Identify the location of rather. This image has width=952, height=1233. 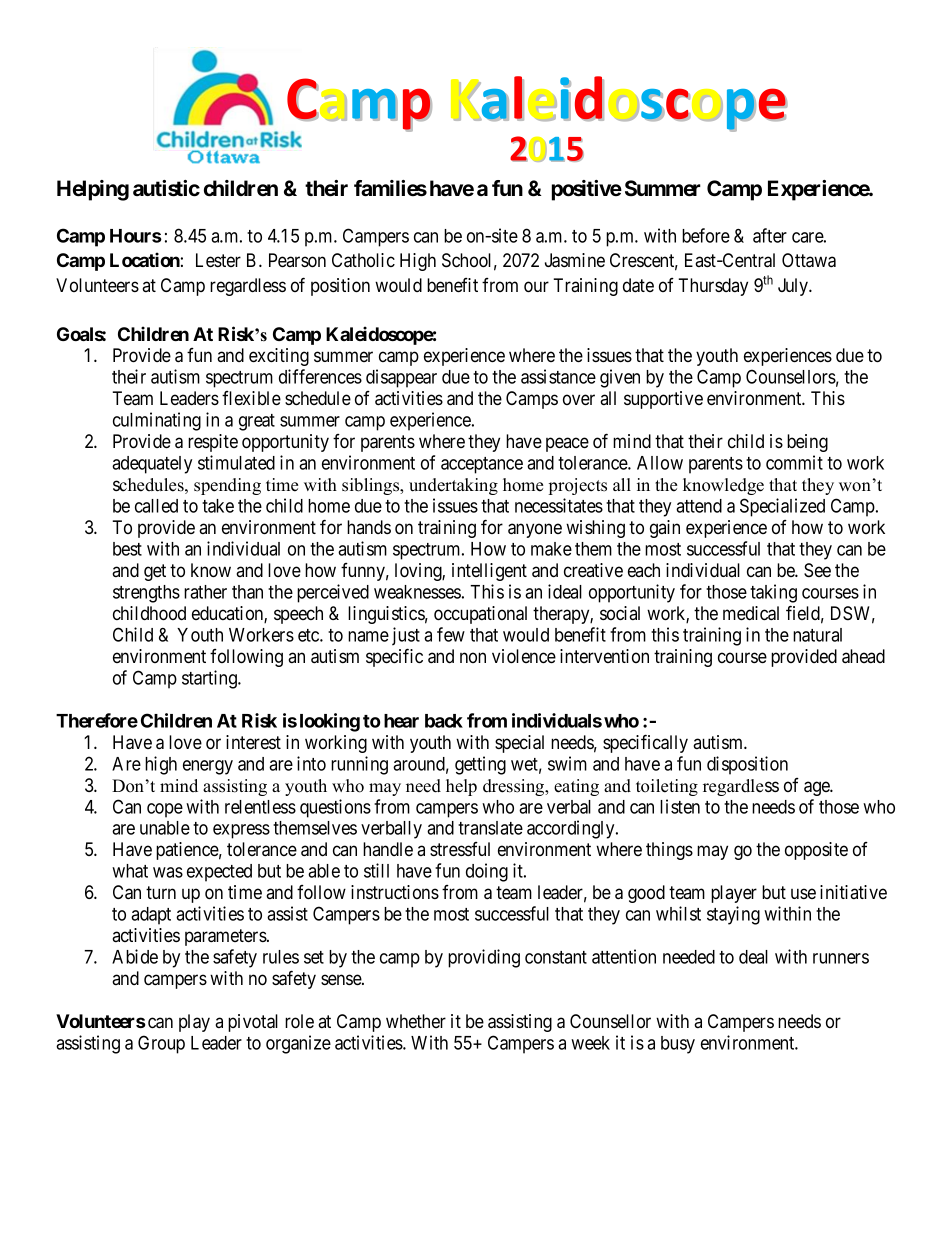
(205, 592).
